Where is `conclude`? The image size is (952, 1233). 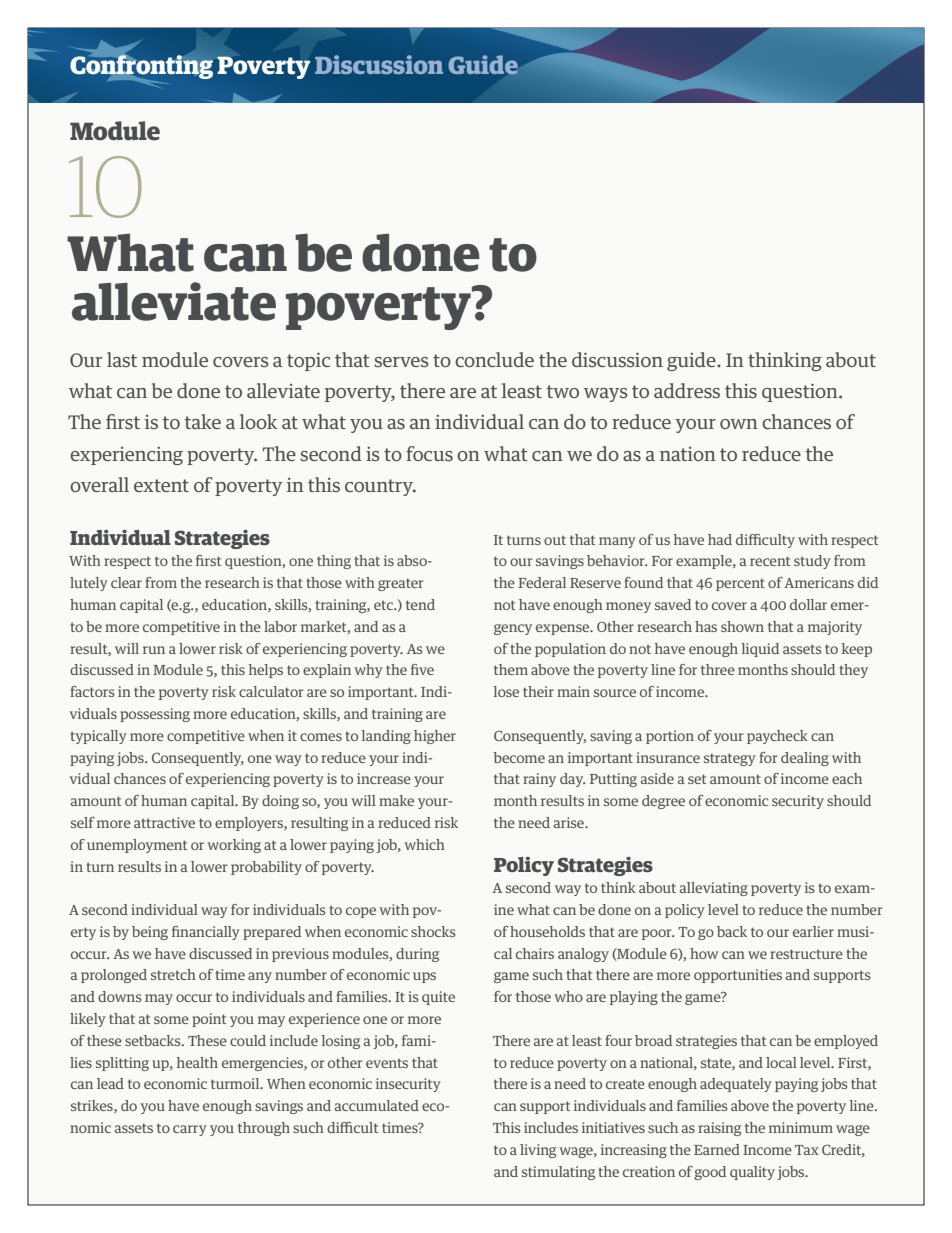
conclude is located at coordinates (494, 359).
